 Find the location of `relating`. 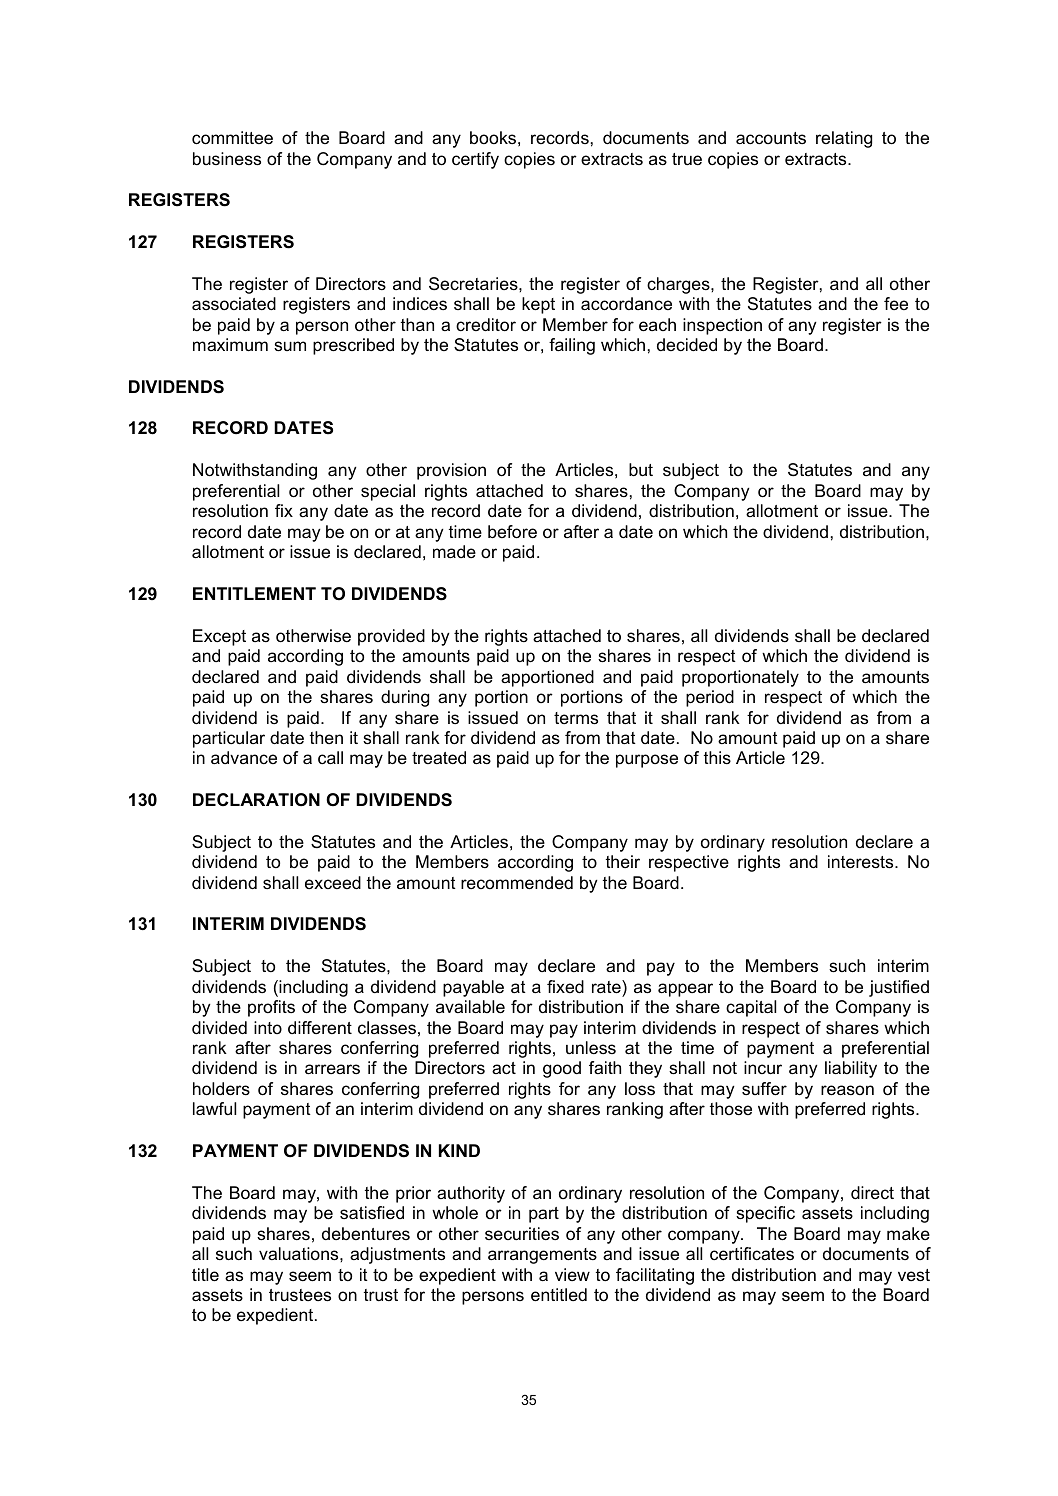

relating is located at coordinates (844, 139).
